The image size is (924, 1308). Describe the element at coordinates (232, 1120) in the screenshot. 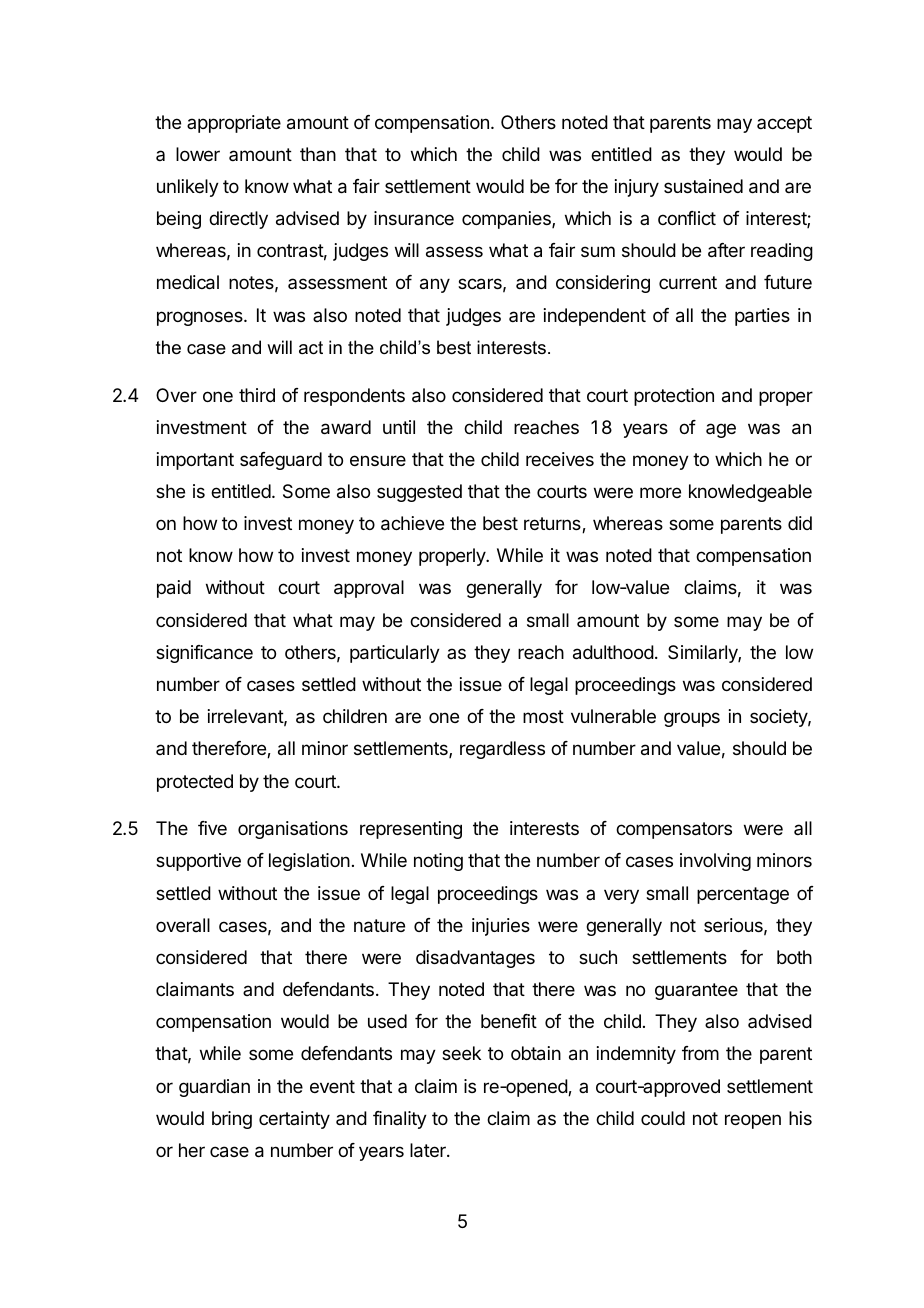

I see `bring` at that location.
